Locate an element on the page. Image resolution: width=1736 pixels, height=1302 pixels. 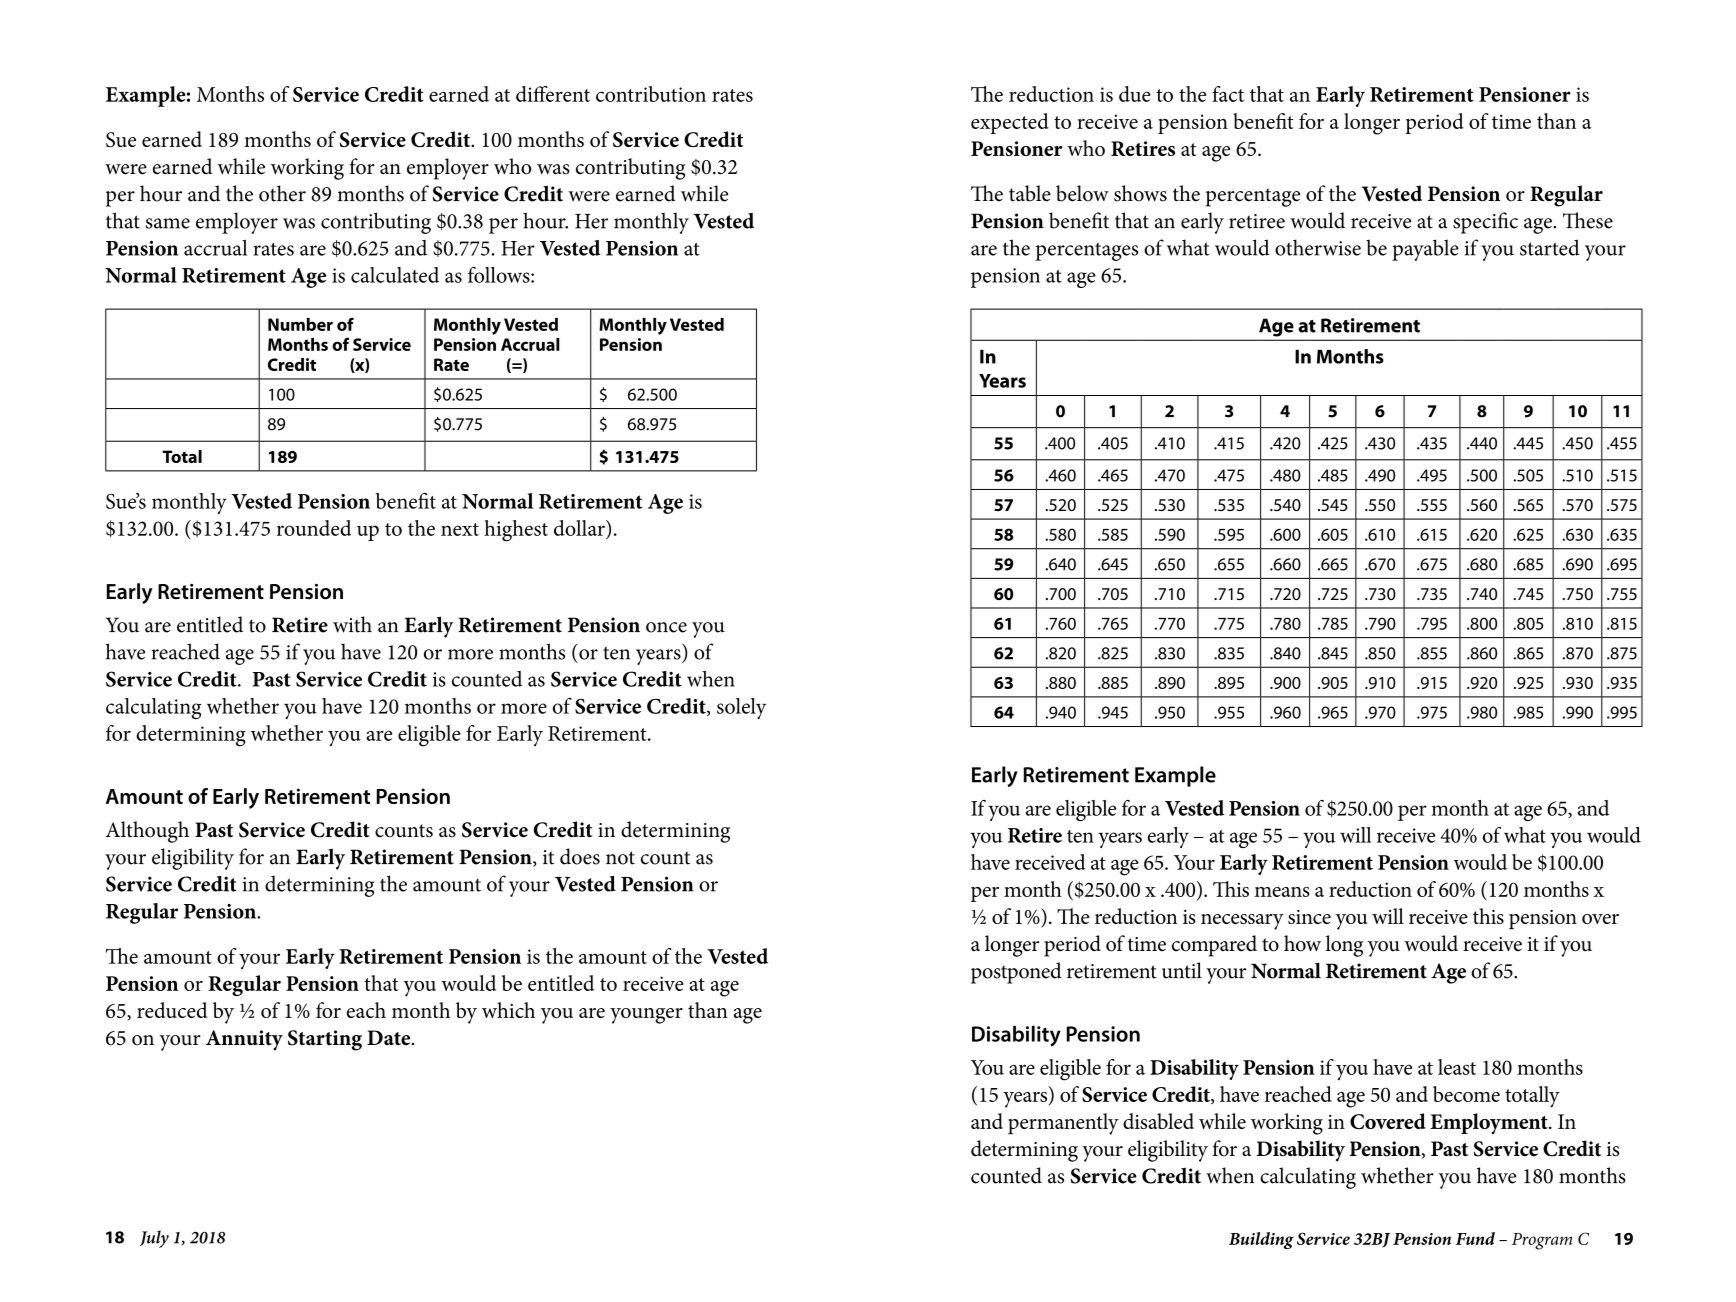
since is located at coordinates (1309, 917).
